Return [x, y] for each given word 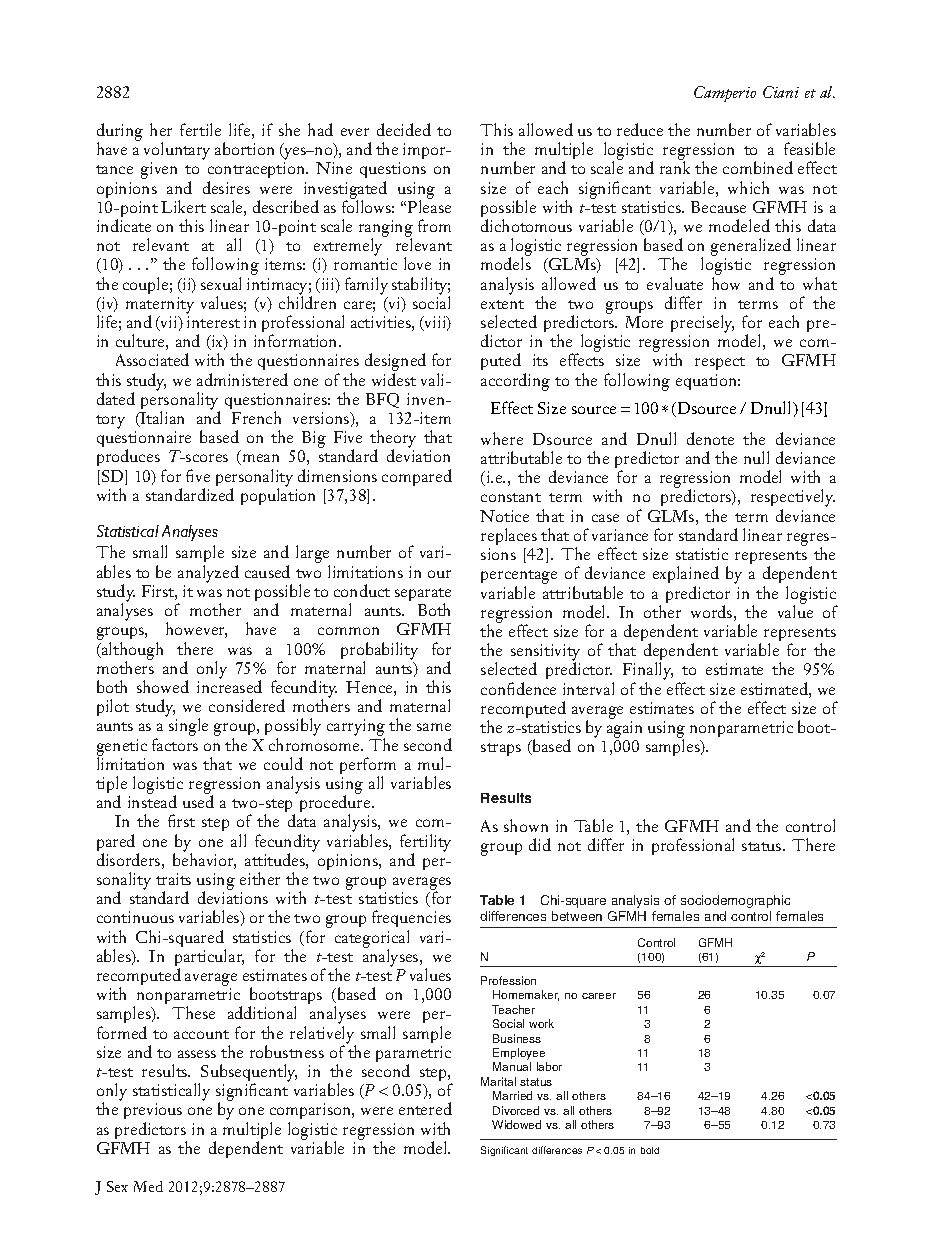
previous [153, 1113]
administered [242, 379]
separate [423, 596]
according [515, 382]
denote [710, 438]
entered [425, 1108]
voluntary [177, 152]
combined [758, 167]
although [131, 652]
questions [393, 172]
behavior [204, 860]
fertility [425, 844]
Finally [648, 672]
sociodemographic [735, 901]
